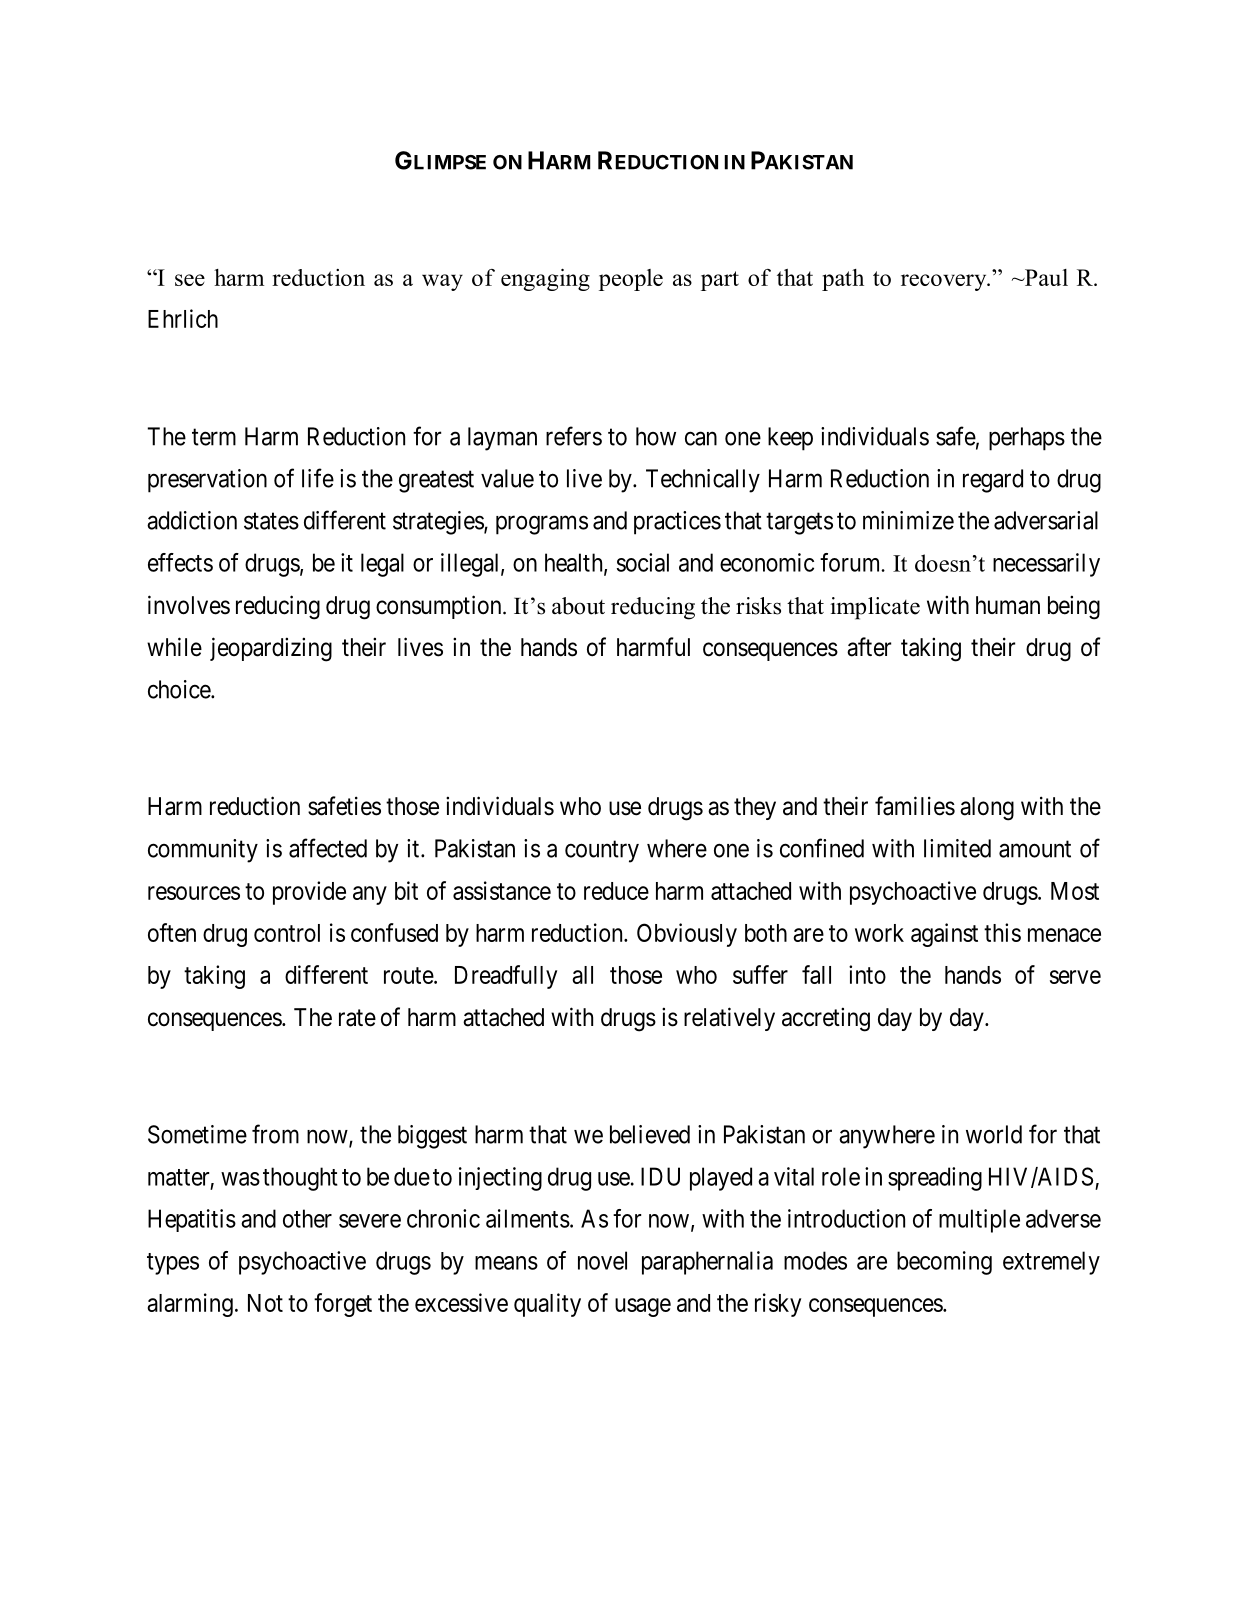 The width and height of the document is (1247, 1614). Describe the element at coordinates (265, 1303) in the document. I see `Not` at that location.
